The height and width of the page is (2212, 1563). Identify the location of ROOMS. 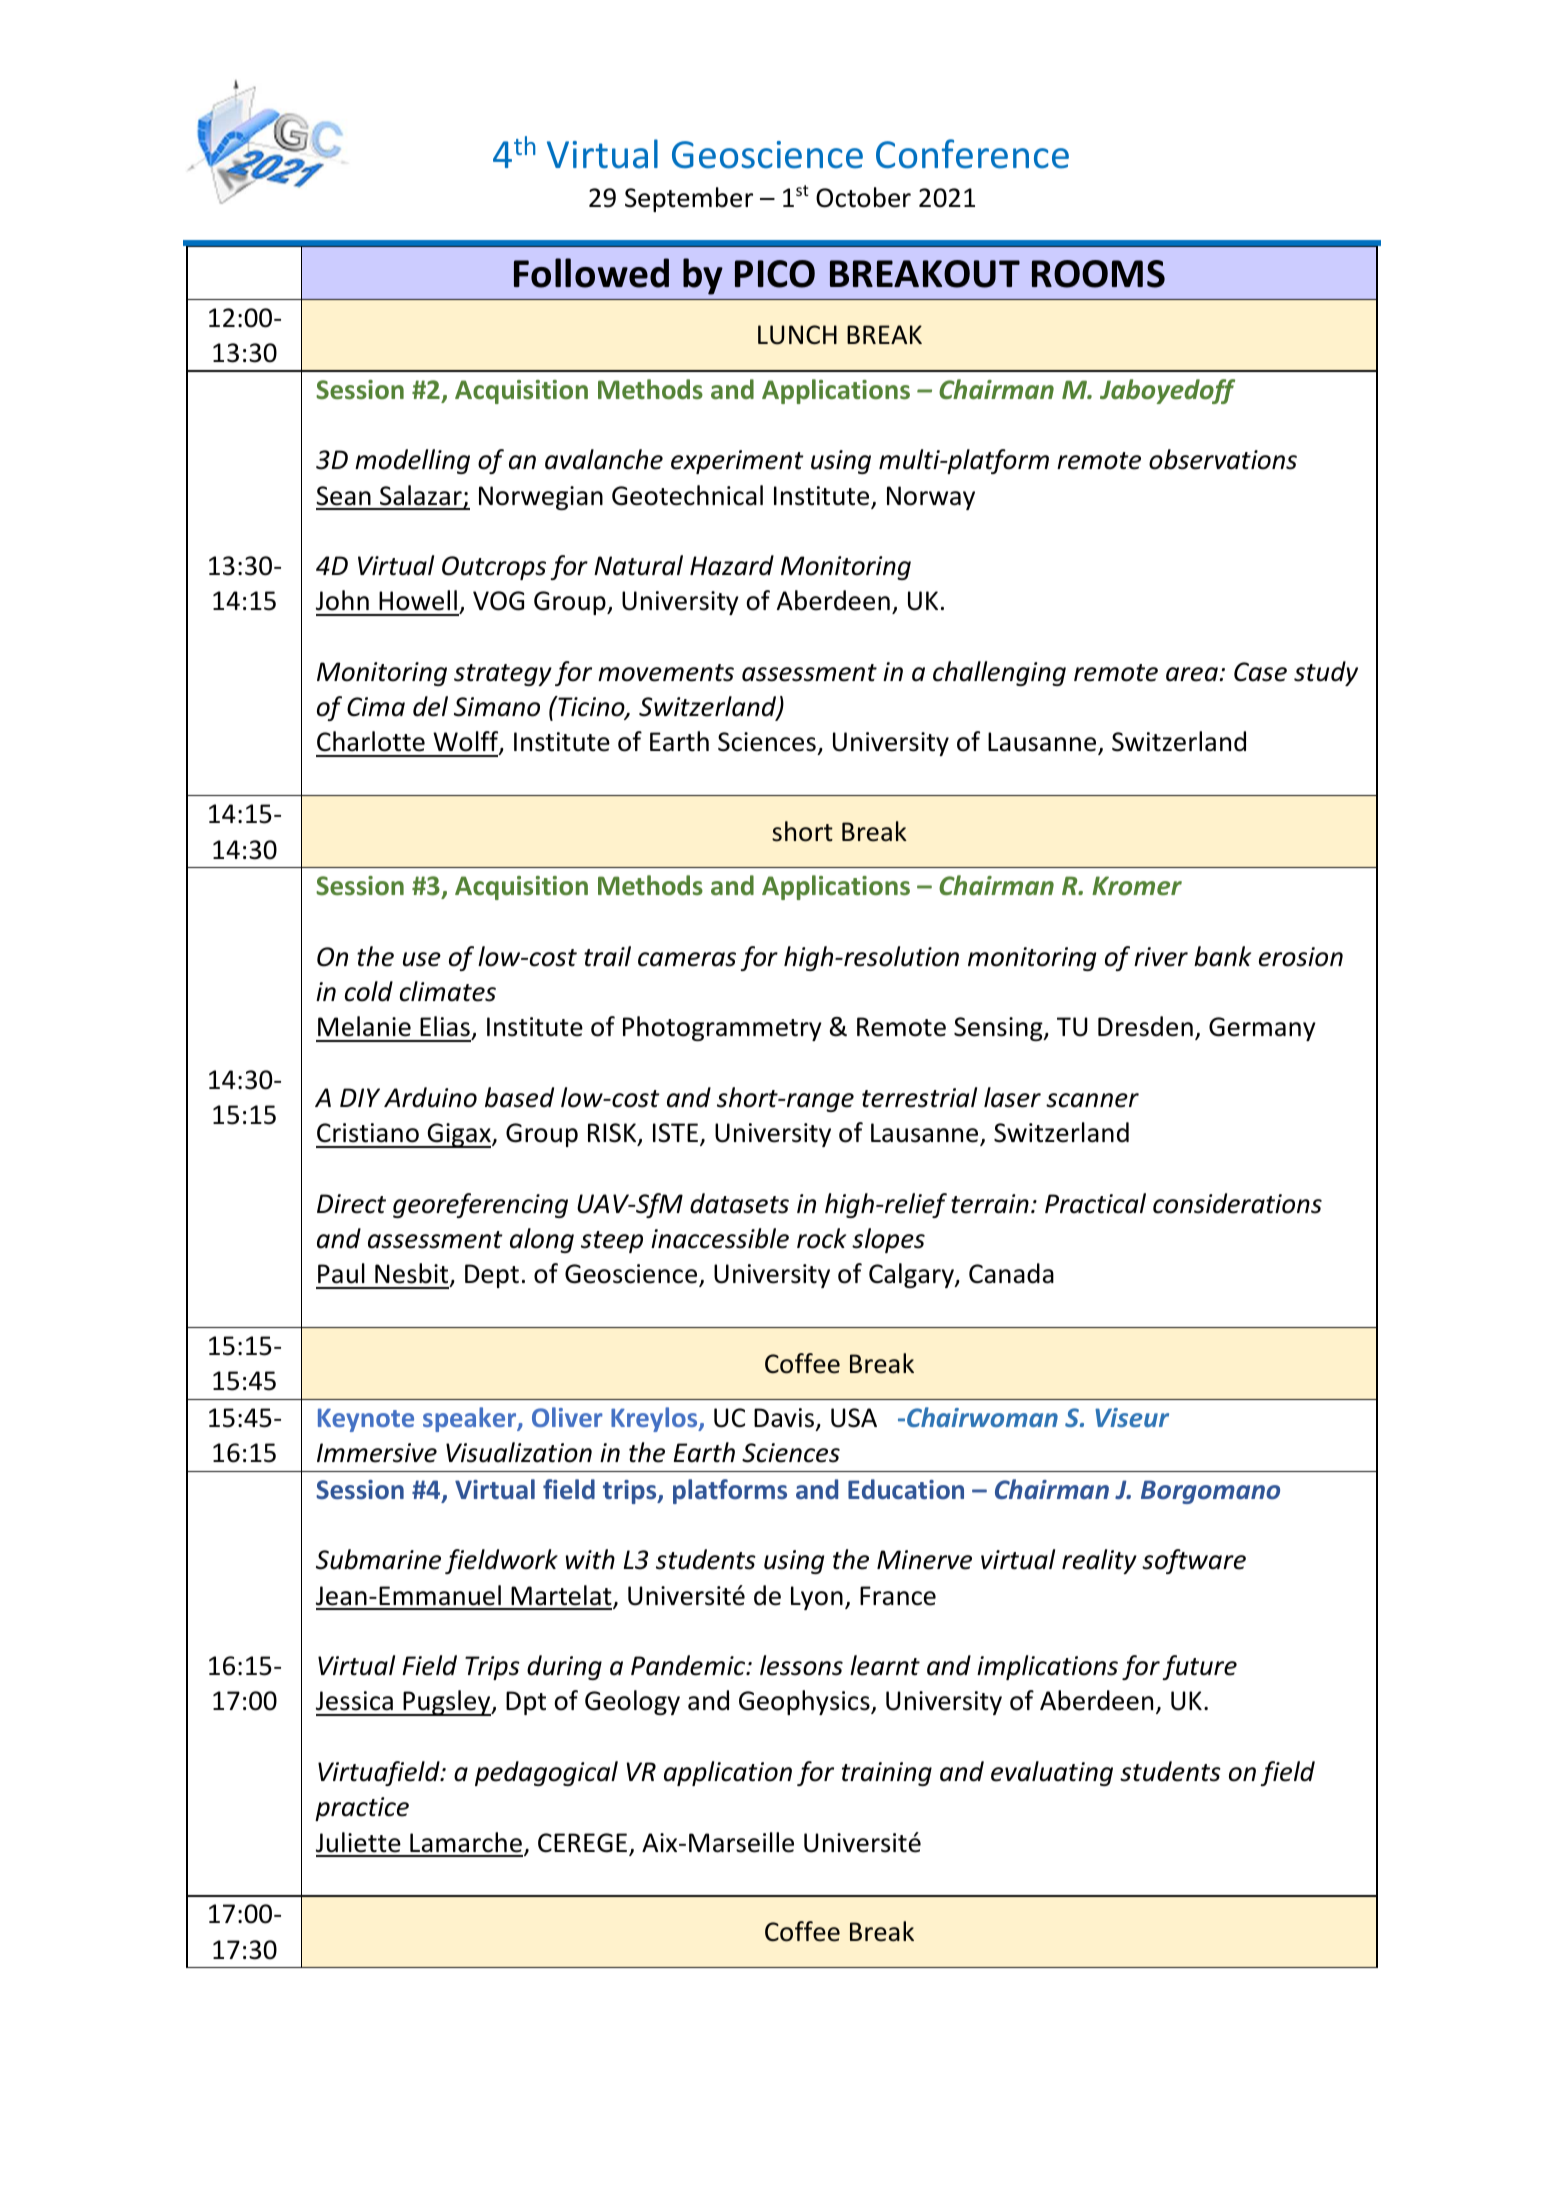
(1098, 274).
